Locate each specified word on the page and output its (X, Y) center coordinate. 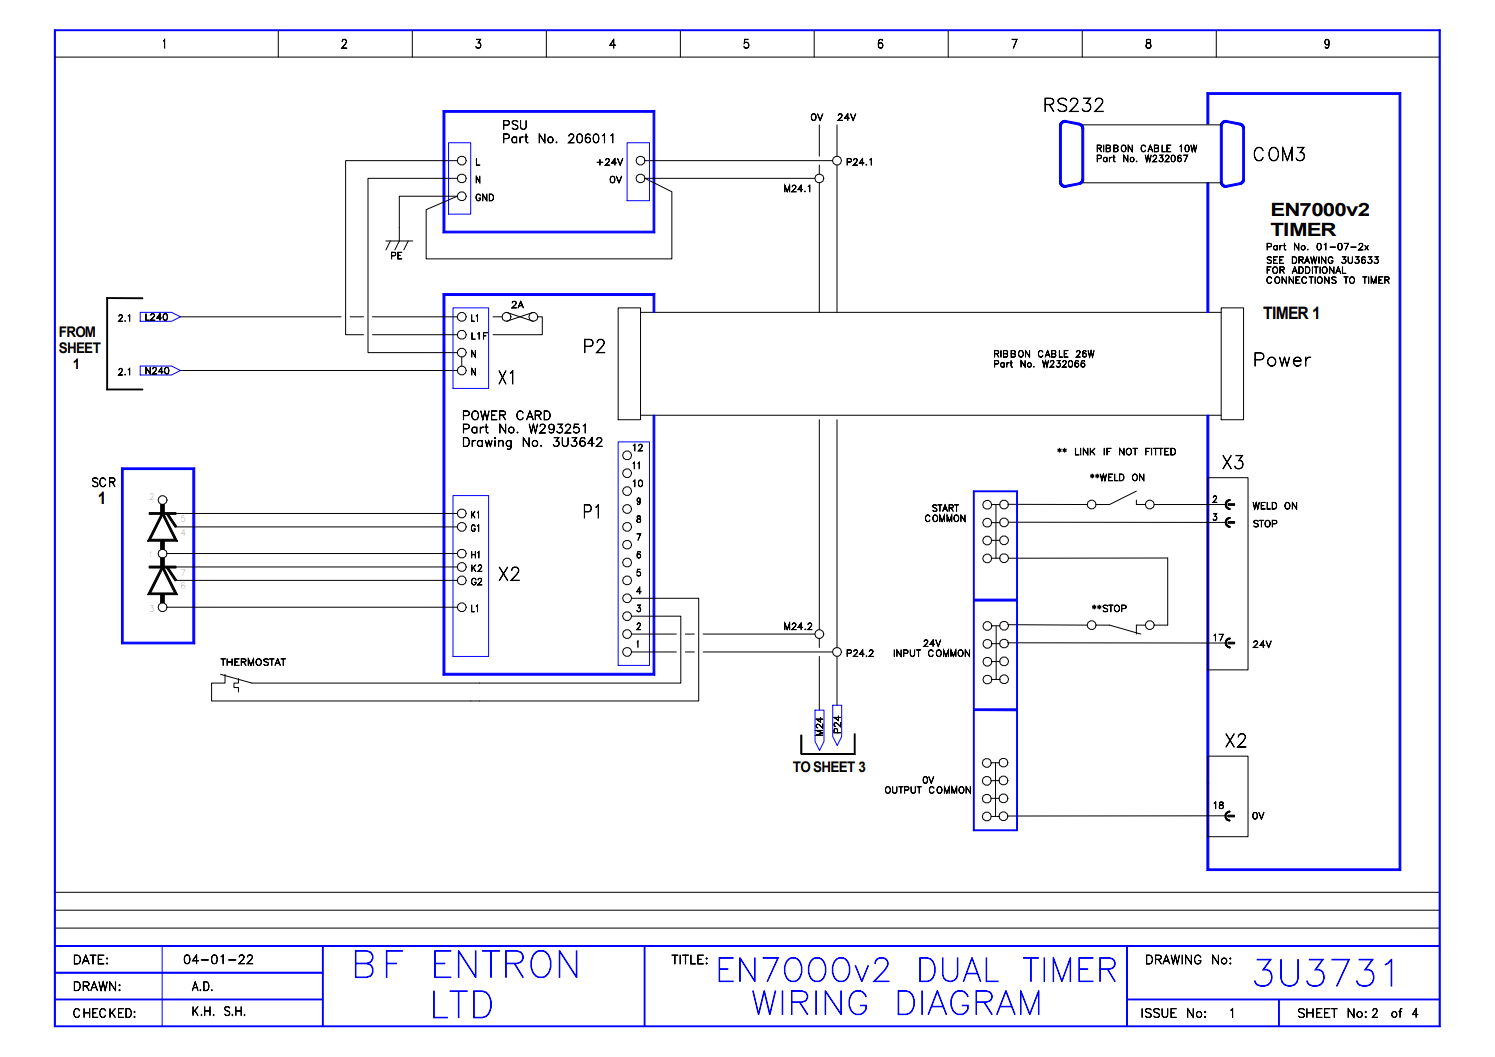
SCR (104, 482)
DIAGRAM (968, 1002)
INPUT (907, 653)
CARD (533, 415)
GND (484, 197)
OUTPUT (903, 790)
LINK (1085, 451)
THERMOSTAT (253, 661)
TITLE (688, 959)
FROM (77, 332)
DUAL (959, 969)
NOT (1128, 451)
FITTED (1160, 451)
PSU (515, 125)
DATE (89, 959)
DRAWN (94, 986)
